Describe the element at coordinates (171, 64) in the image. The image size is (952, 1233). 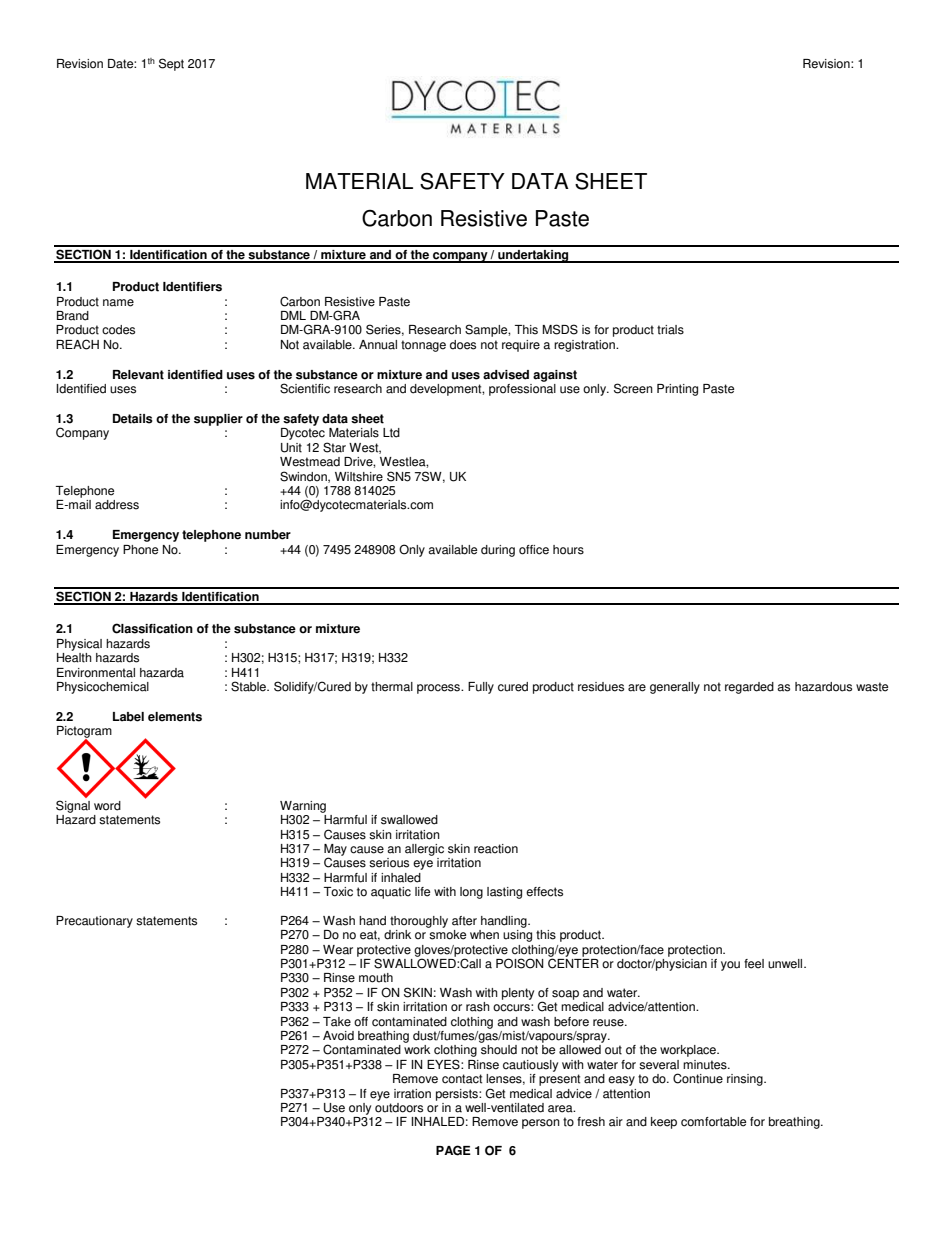
I see `Sept` at that location.
